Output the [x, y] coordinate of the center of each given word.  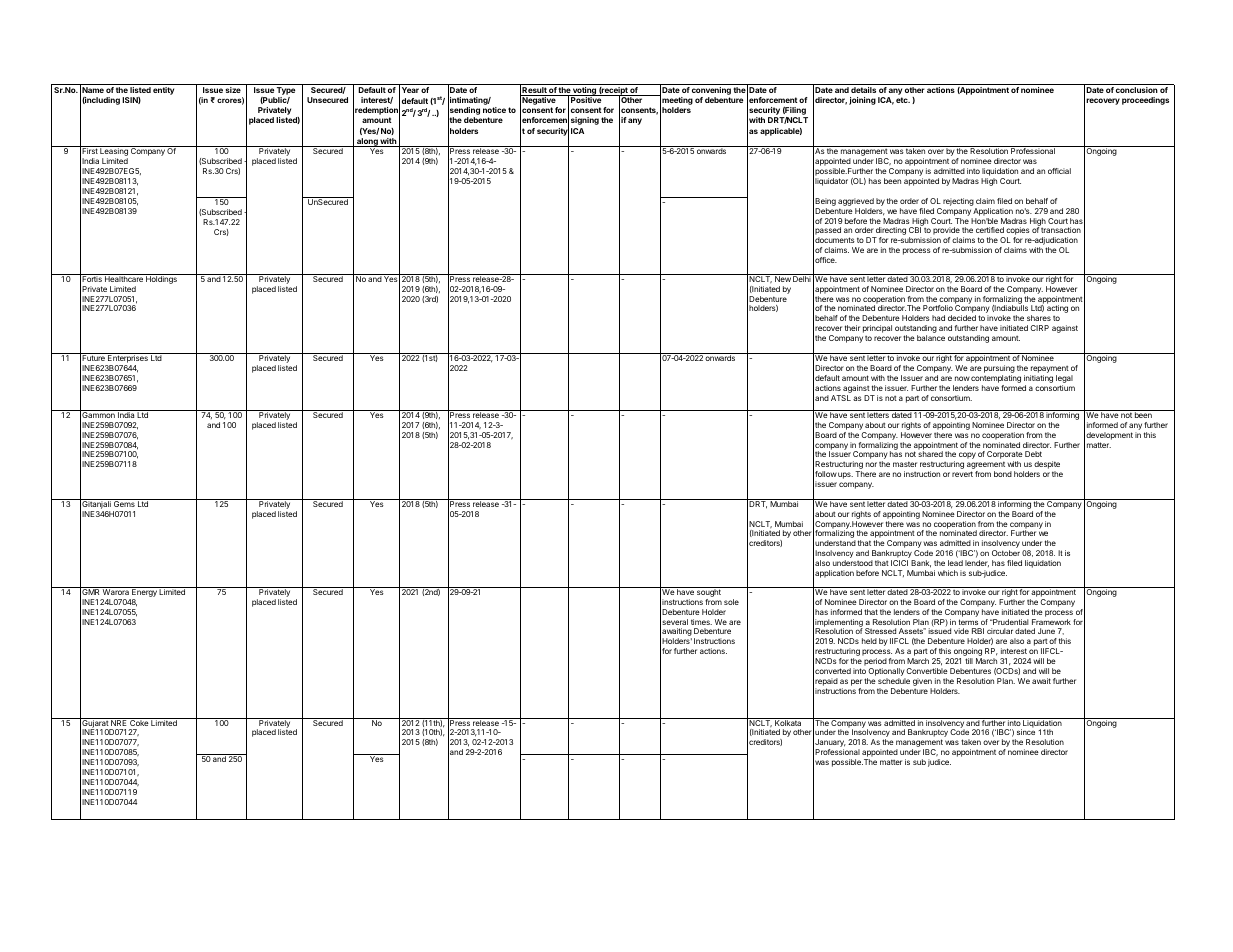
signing [585, 121]
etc [903, 100]
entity [163, 91]
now [962, 378]
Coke [139, 722]
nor [871, 464]
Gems [124, 503]
